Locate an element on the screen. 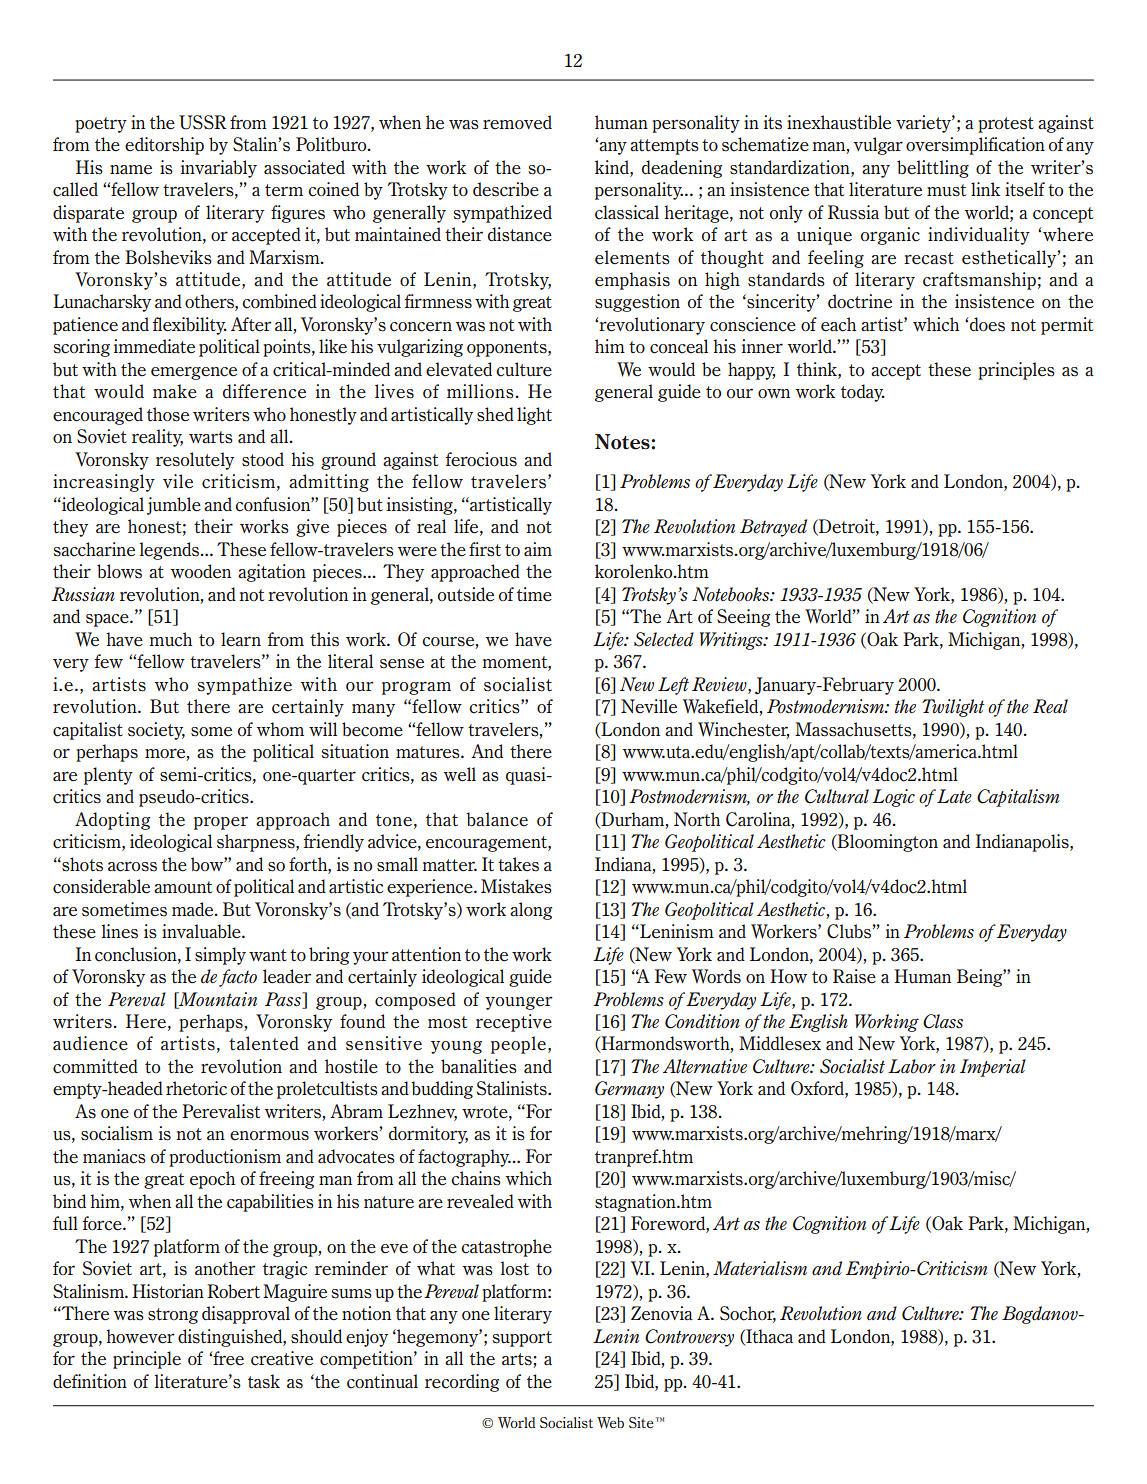 The height and width of the screenshot is (1484, 1147). today is located at coordinates (863, 393).
